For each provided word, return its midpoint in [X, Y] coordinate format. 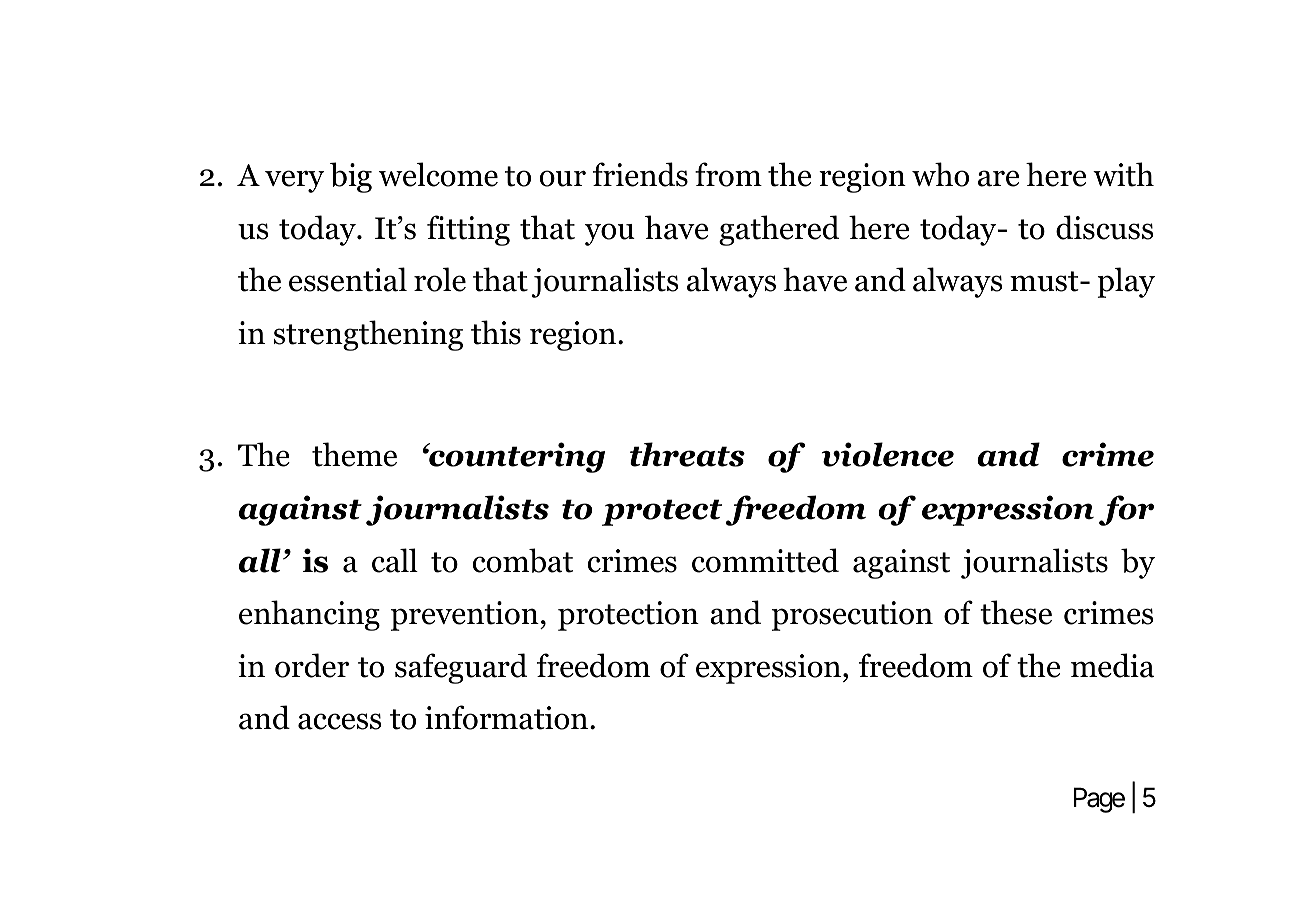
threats [687, 454]
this [496, 332]
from [728, 174]
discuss [1104, 227]
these [1016, 612]
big [351, 177]
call [395, 560]
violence [888, 454]
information [506, 717]
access [339, 721]
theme [354, 454]
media [1112, 665]
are [998, 178]
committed [765, 560]
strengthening [368, 335]
